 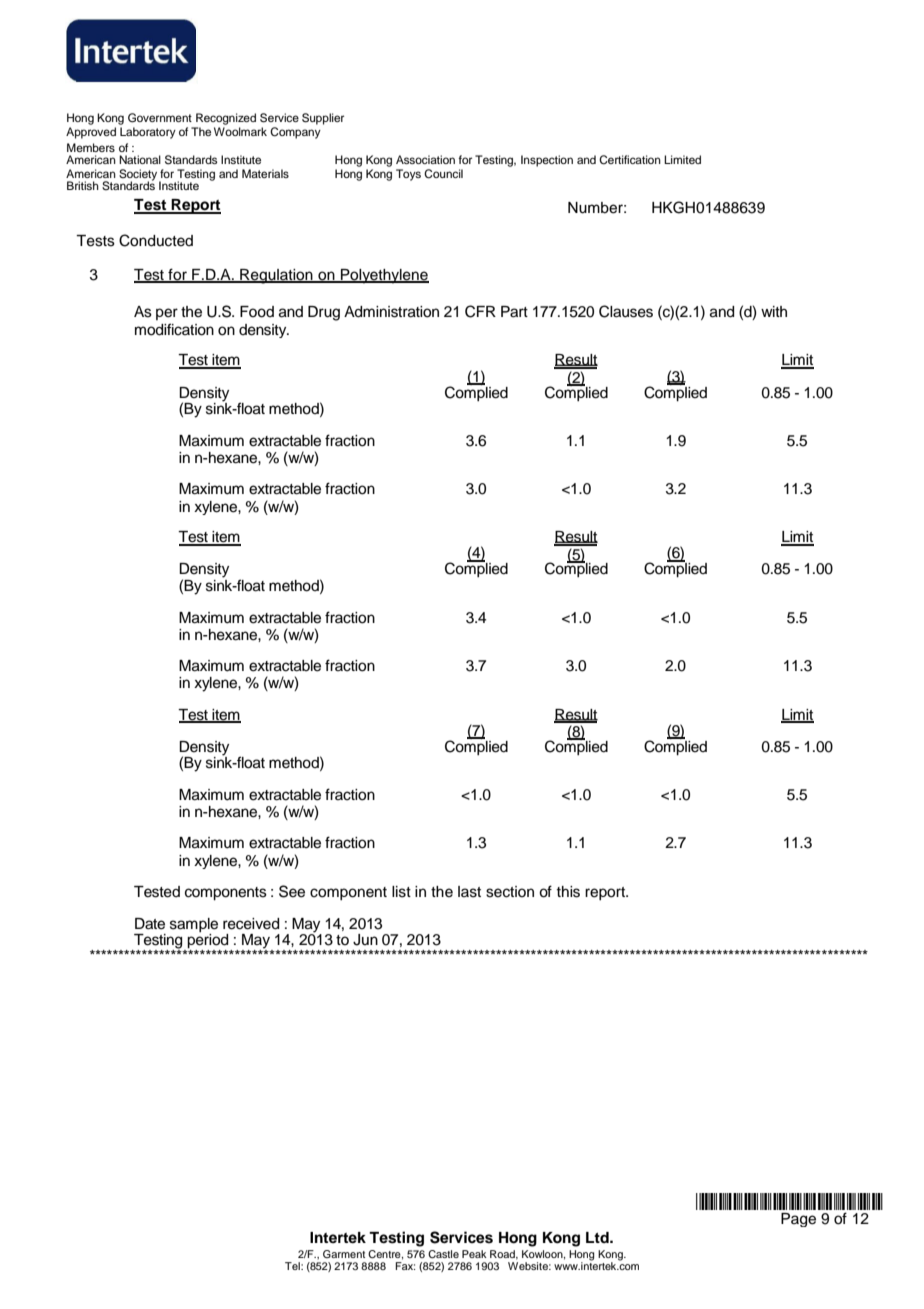 I want to click on Jun, so click(x=365, y=940).
